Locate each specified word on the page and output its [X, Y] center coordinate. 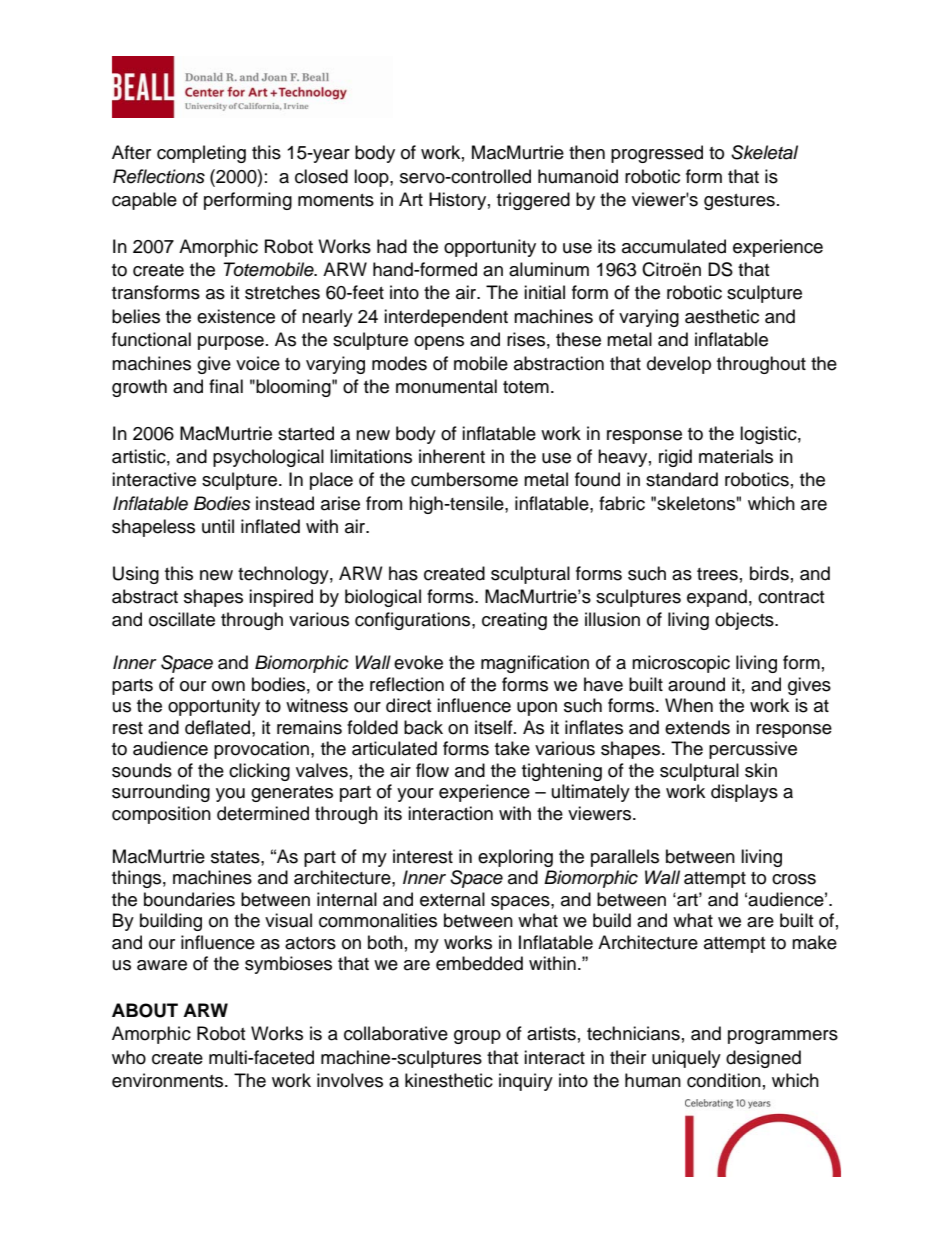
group [477, 1037]
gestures [739, 202]
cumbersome [464, 479]
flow [432, 770]
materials [736, 456]
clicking [259, 772]
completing [201, 154]
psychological [268, 458]
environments [169, 1080]
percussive [753, 750]
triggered [533, 201]
